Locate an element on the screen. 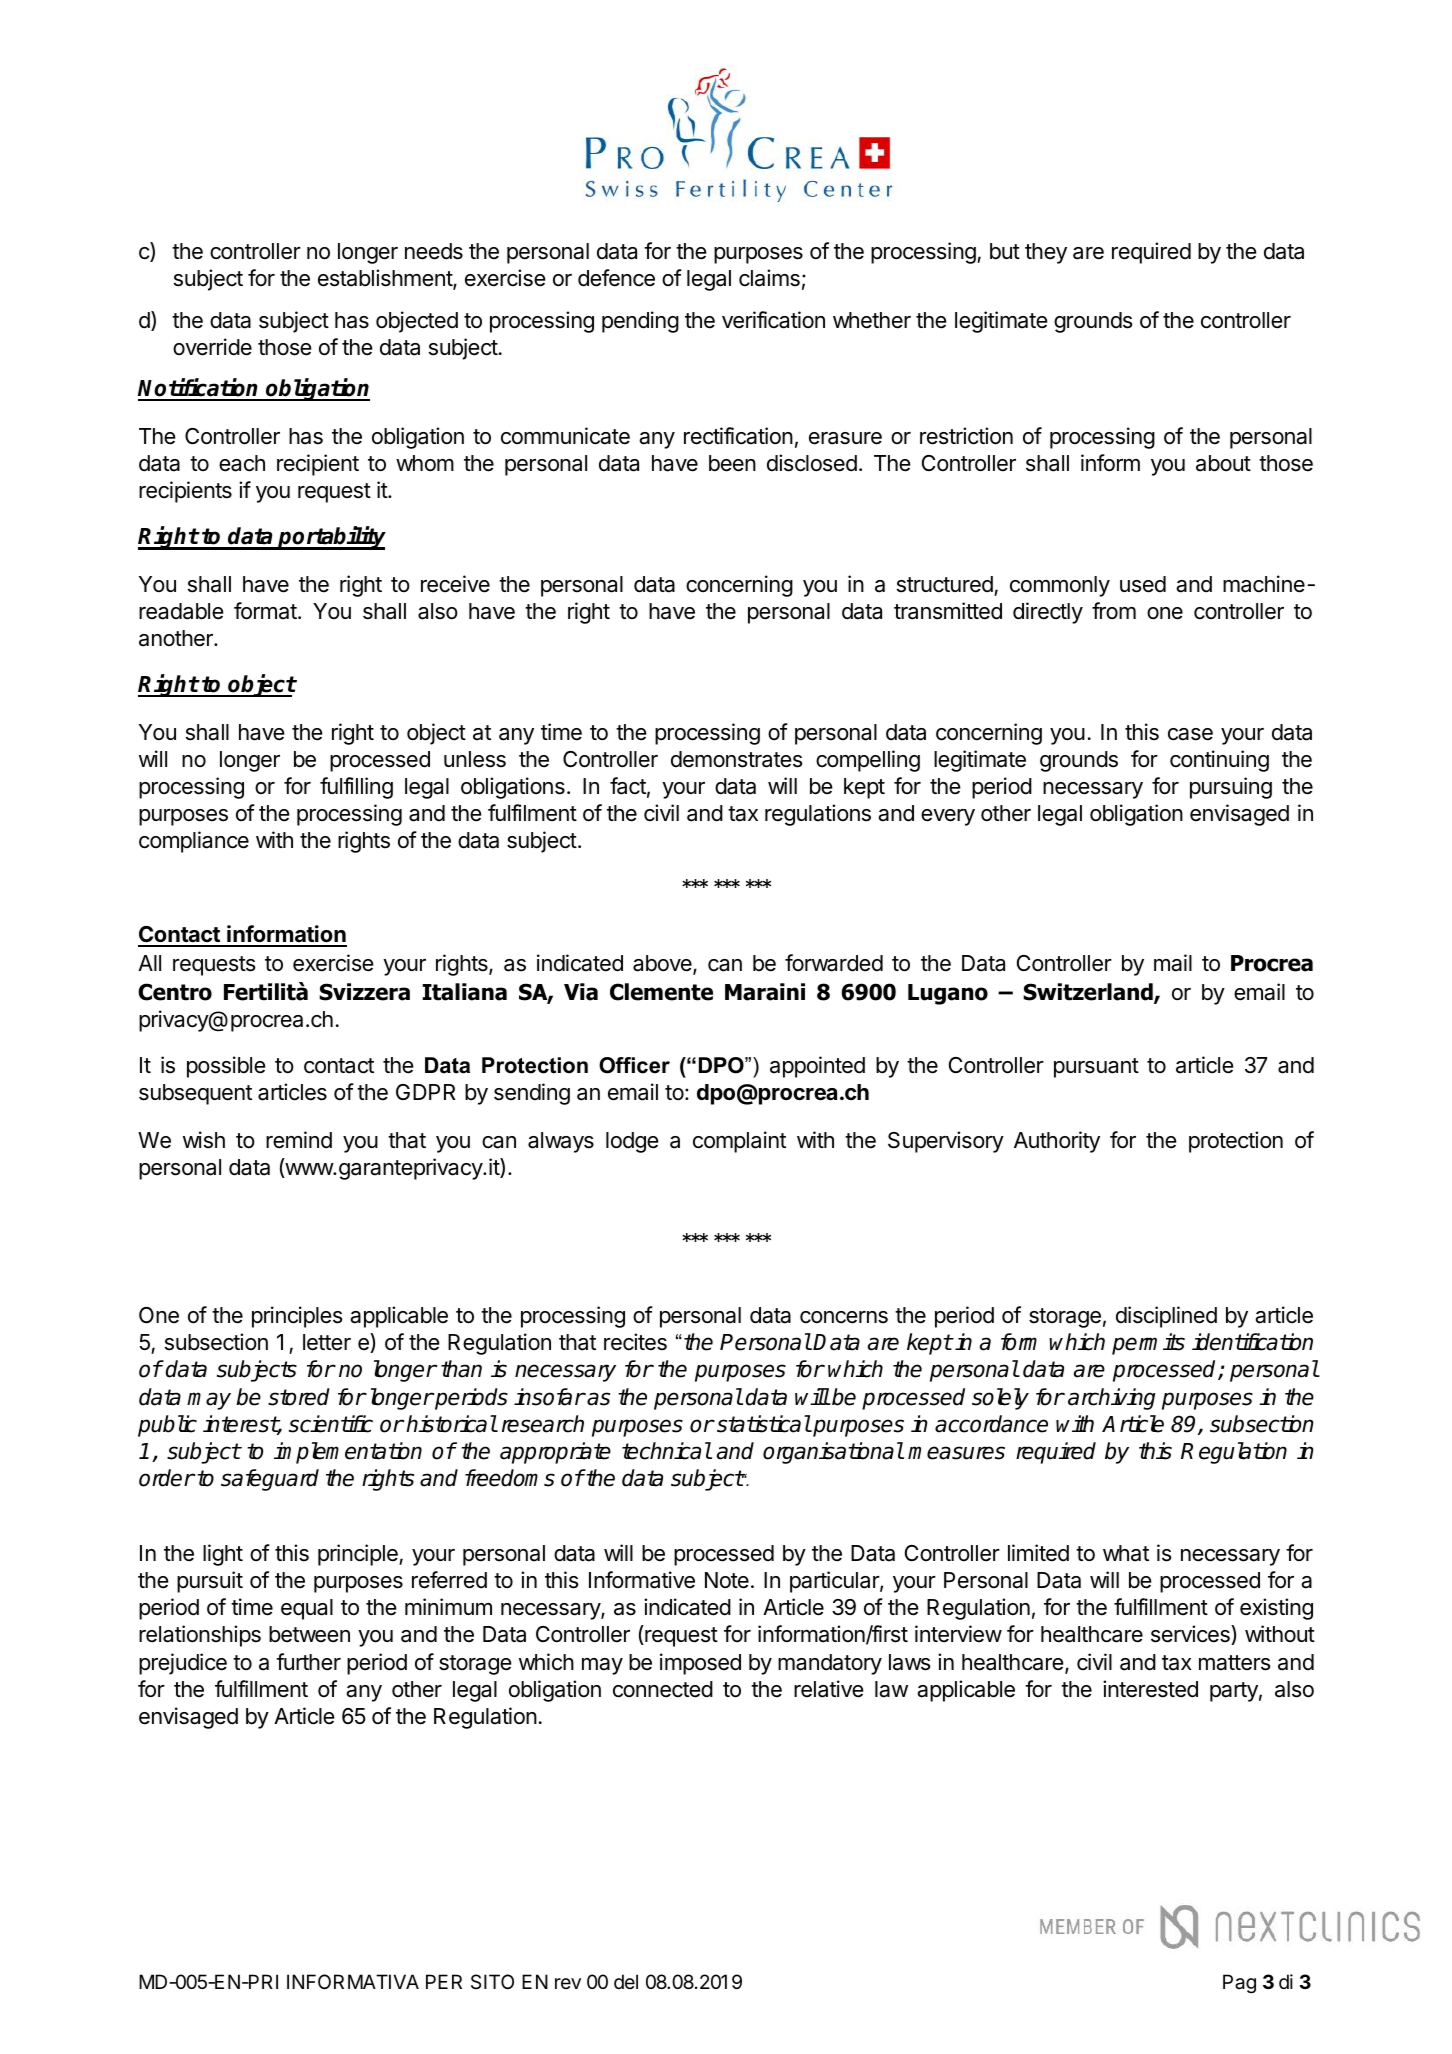 The width and height of the screenshot is (1452, 2054). they is located at coordinates (1046, 253).
